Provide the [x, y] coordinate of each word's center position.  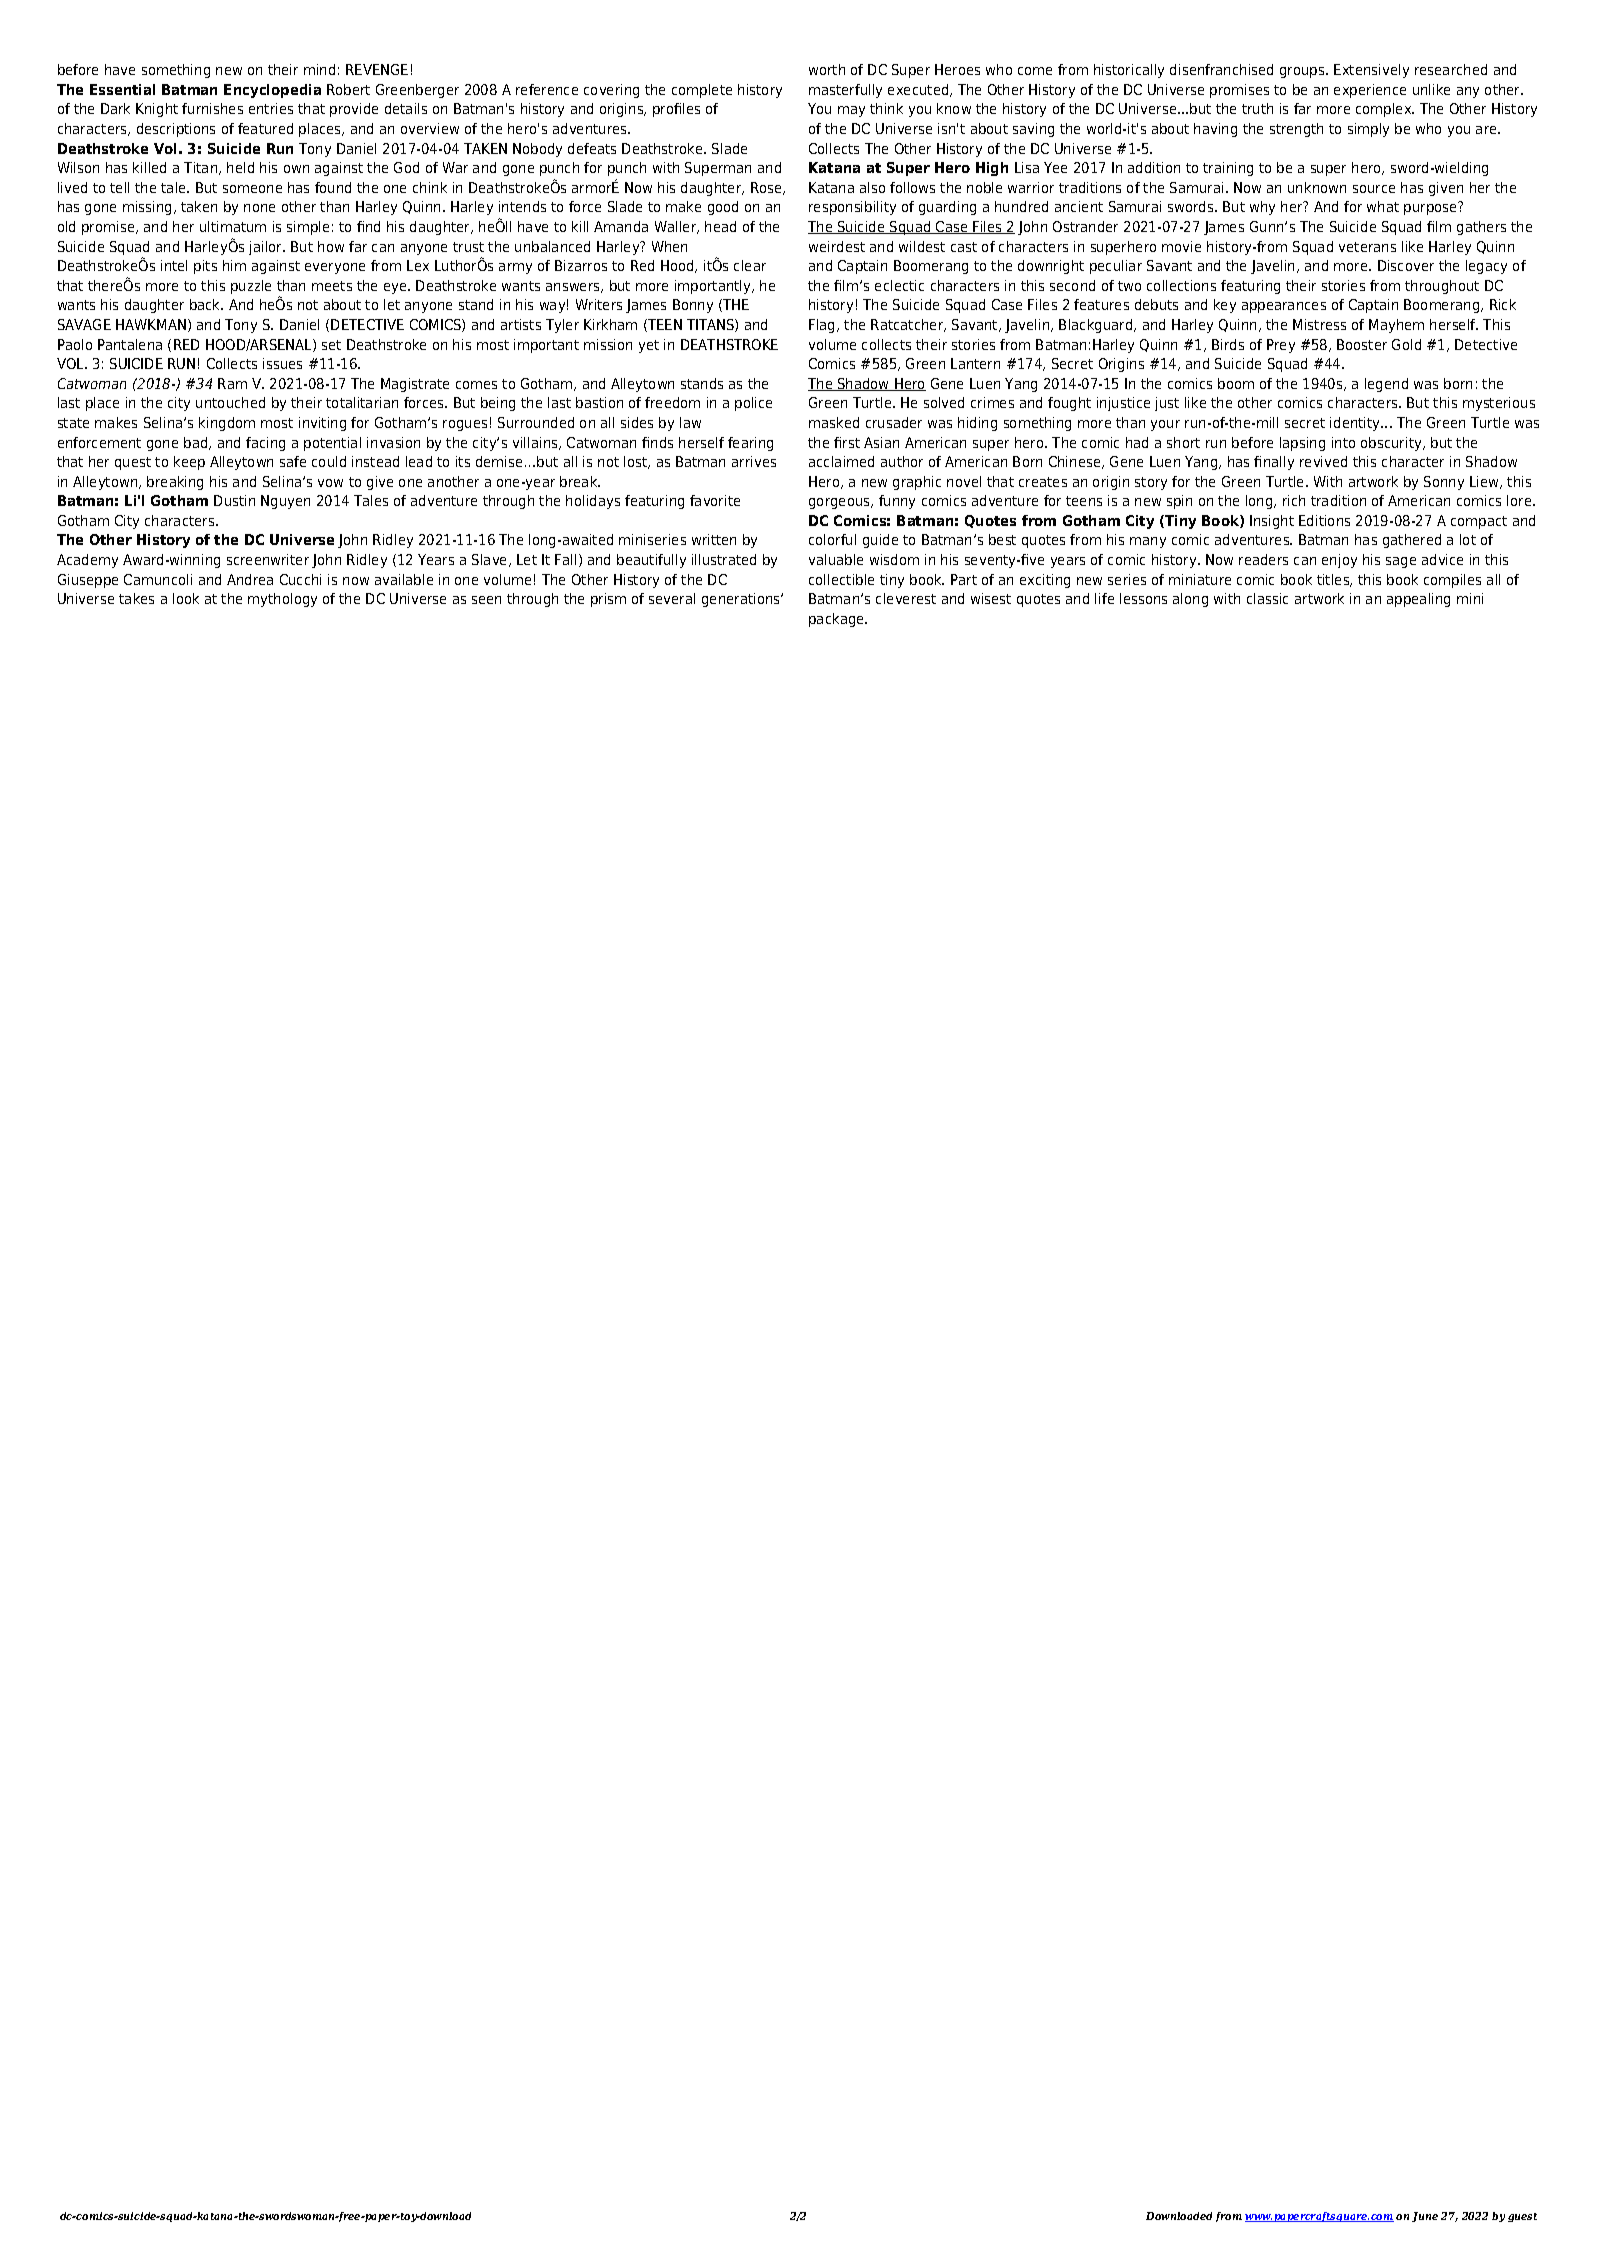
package [838, 620]
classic [1267, 598]
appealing [1418, 600]
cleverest [906, 598]
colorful [832, 539]
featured [265, 128]
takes [136, 598]
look [186, 598]
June [1425, 2217]
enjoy [1339, 561]
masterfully [845, 91]
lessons [1143, 598]
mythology [282, 600]
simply [1368, 130]
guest [1522, 2217]
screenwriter [268, 559]
